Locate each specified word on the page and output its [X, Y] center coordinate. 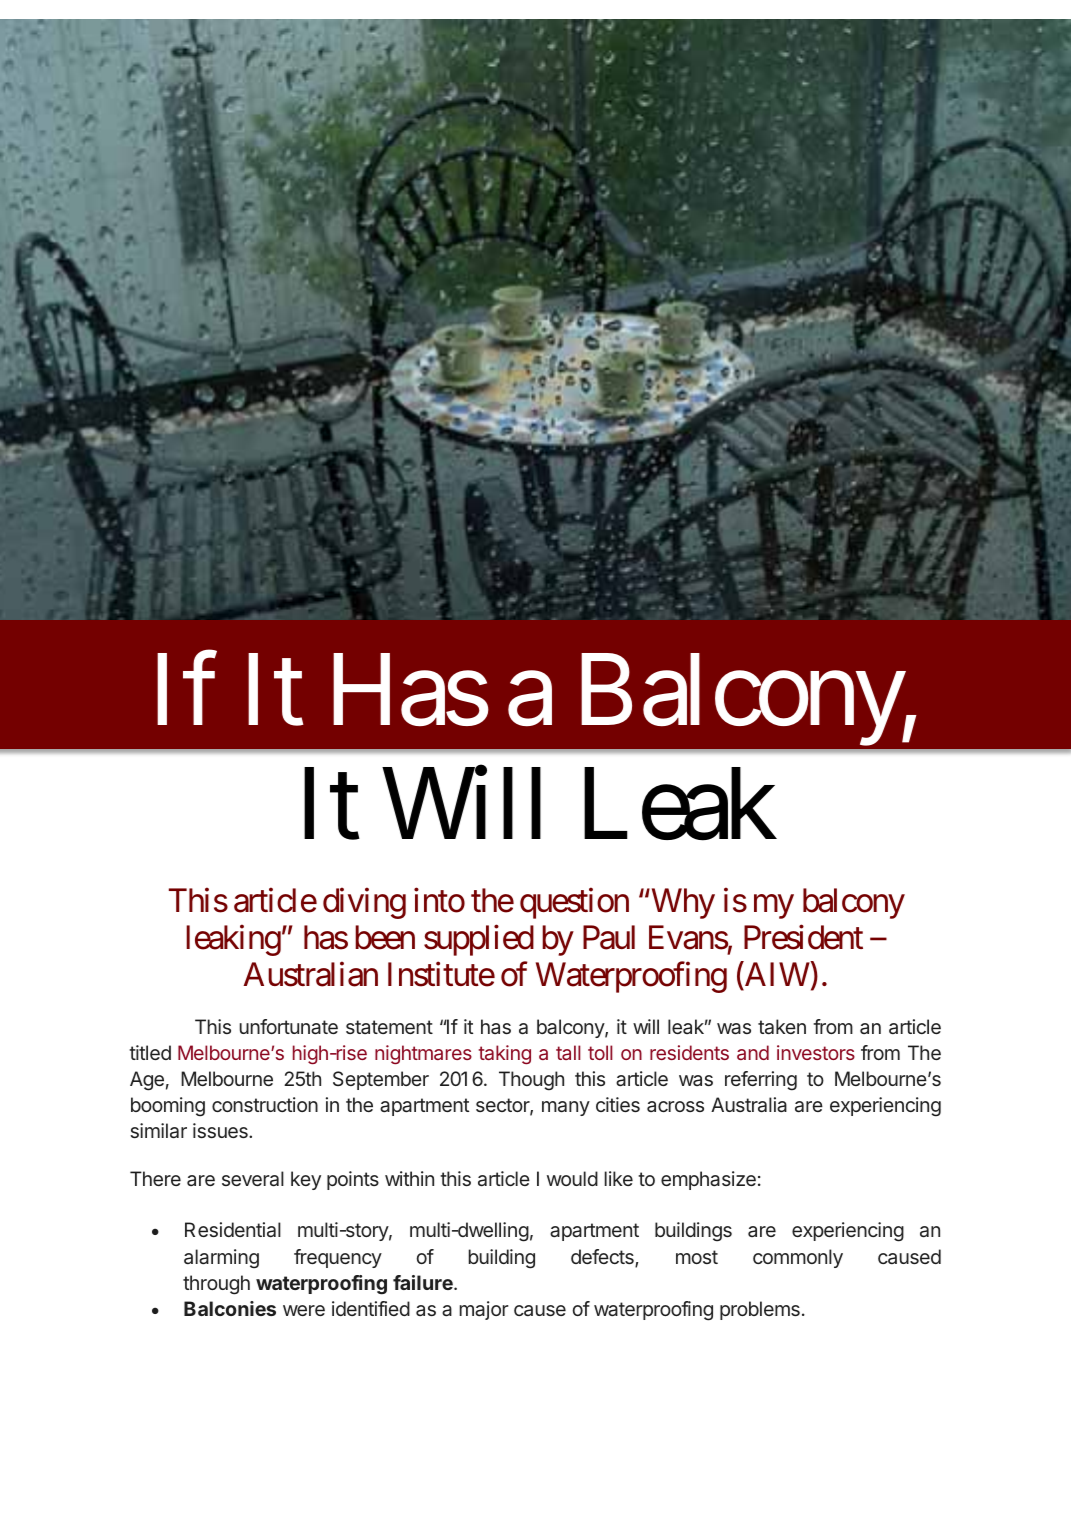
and [753, 1052]
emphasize [708, 1180]
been [385, 937]
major [484, 1310]
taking [505, 1054]
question [574, 903]
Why [682, 903]
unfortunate [288, 1026]
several [253, 1179]
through [216, 1285]
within [409, 1178]
